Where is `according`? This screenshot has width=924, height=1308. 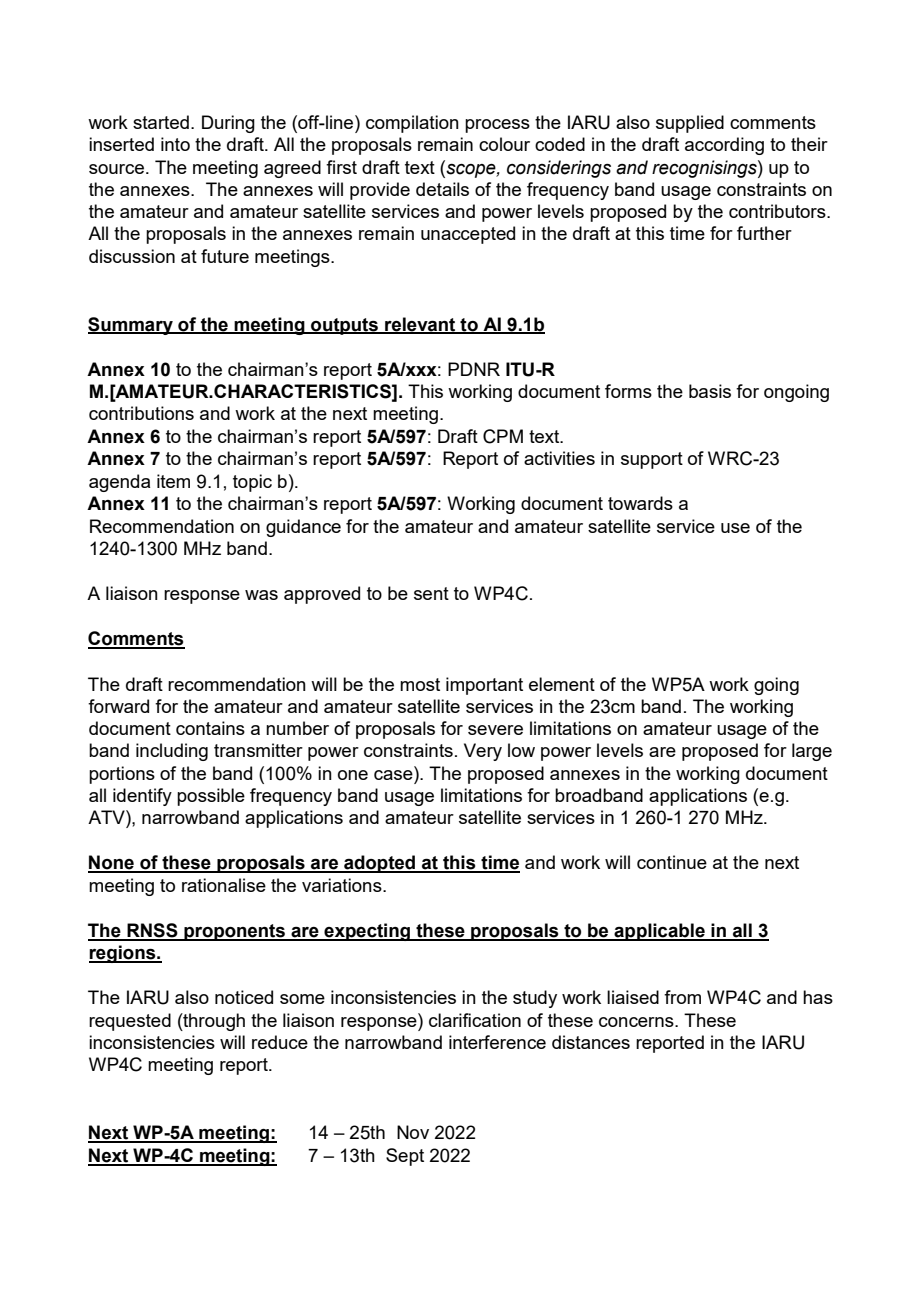
according is located at coordinates (724, 146).
